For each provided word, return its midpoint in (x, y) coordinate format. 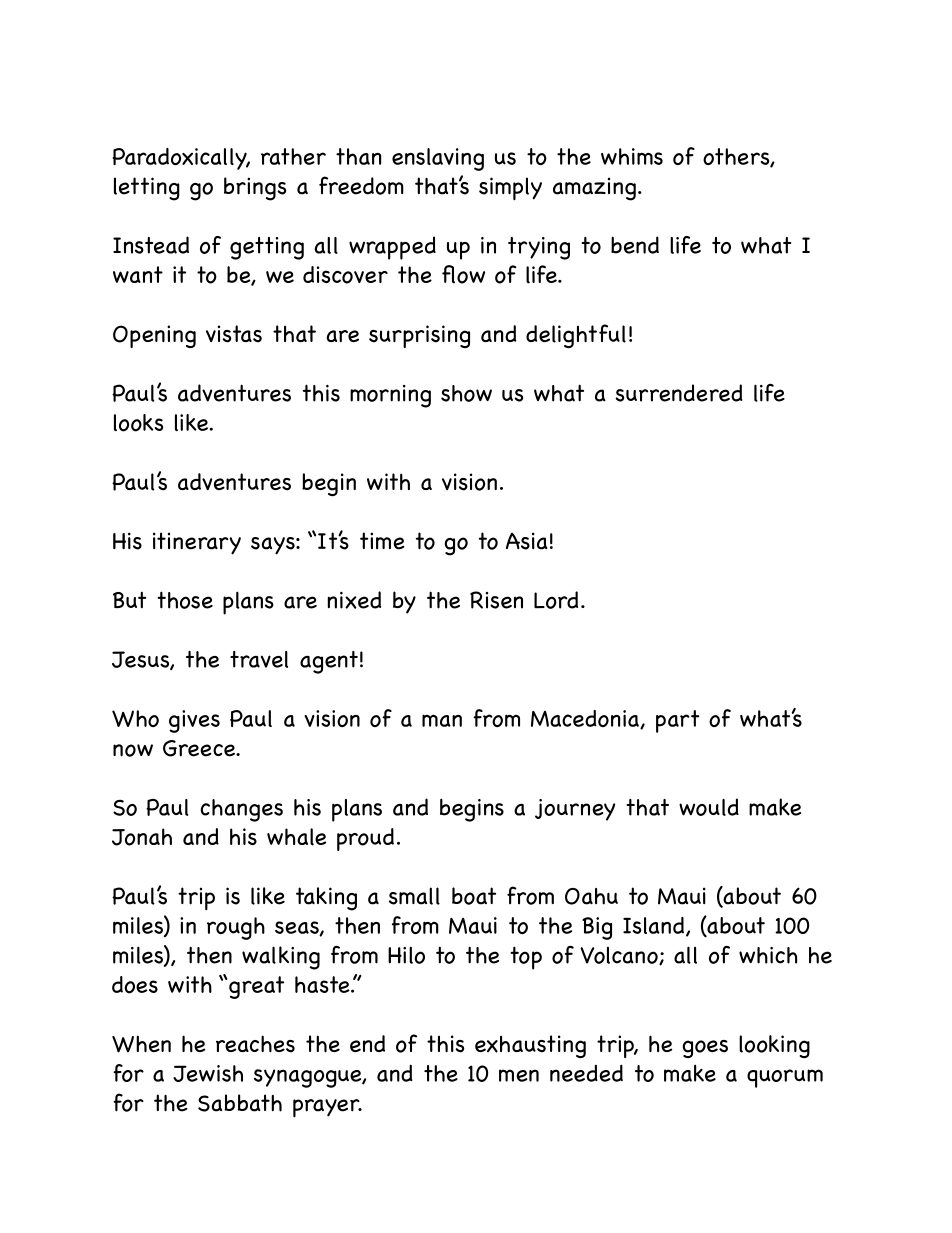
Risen (496, 600)
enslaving (438, 159)
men (519, 1075)
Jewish (208, 1073)
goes (705, 1049)
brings (255, 189)
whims (632, 156)
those (185, 600)
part (678, 721)
